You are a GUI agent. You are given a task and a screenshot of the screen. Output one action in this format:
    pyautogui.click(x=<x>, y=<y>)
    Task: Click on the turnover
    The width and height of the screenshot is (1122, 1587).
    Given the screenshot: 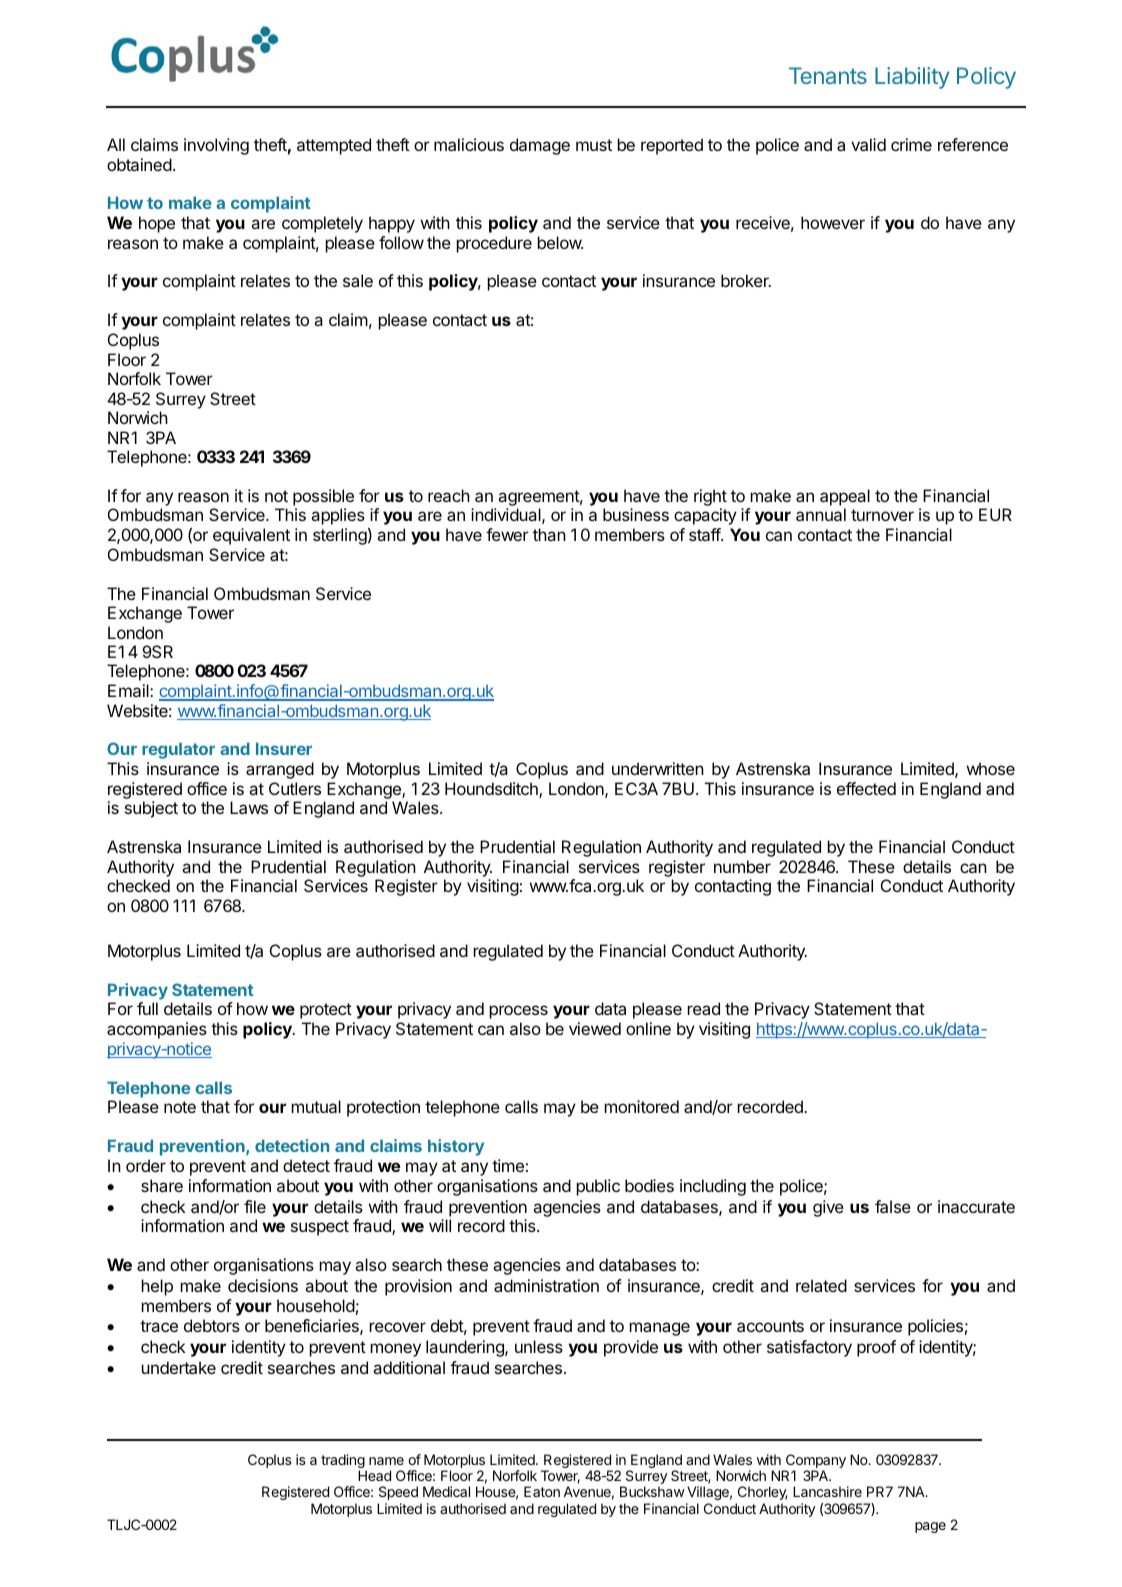 What is the action you would take?
    pyautogui.click(x=882, y=515)
